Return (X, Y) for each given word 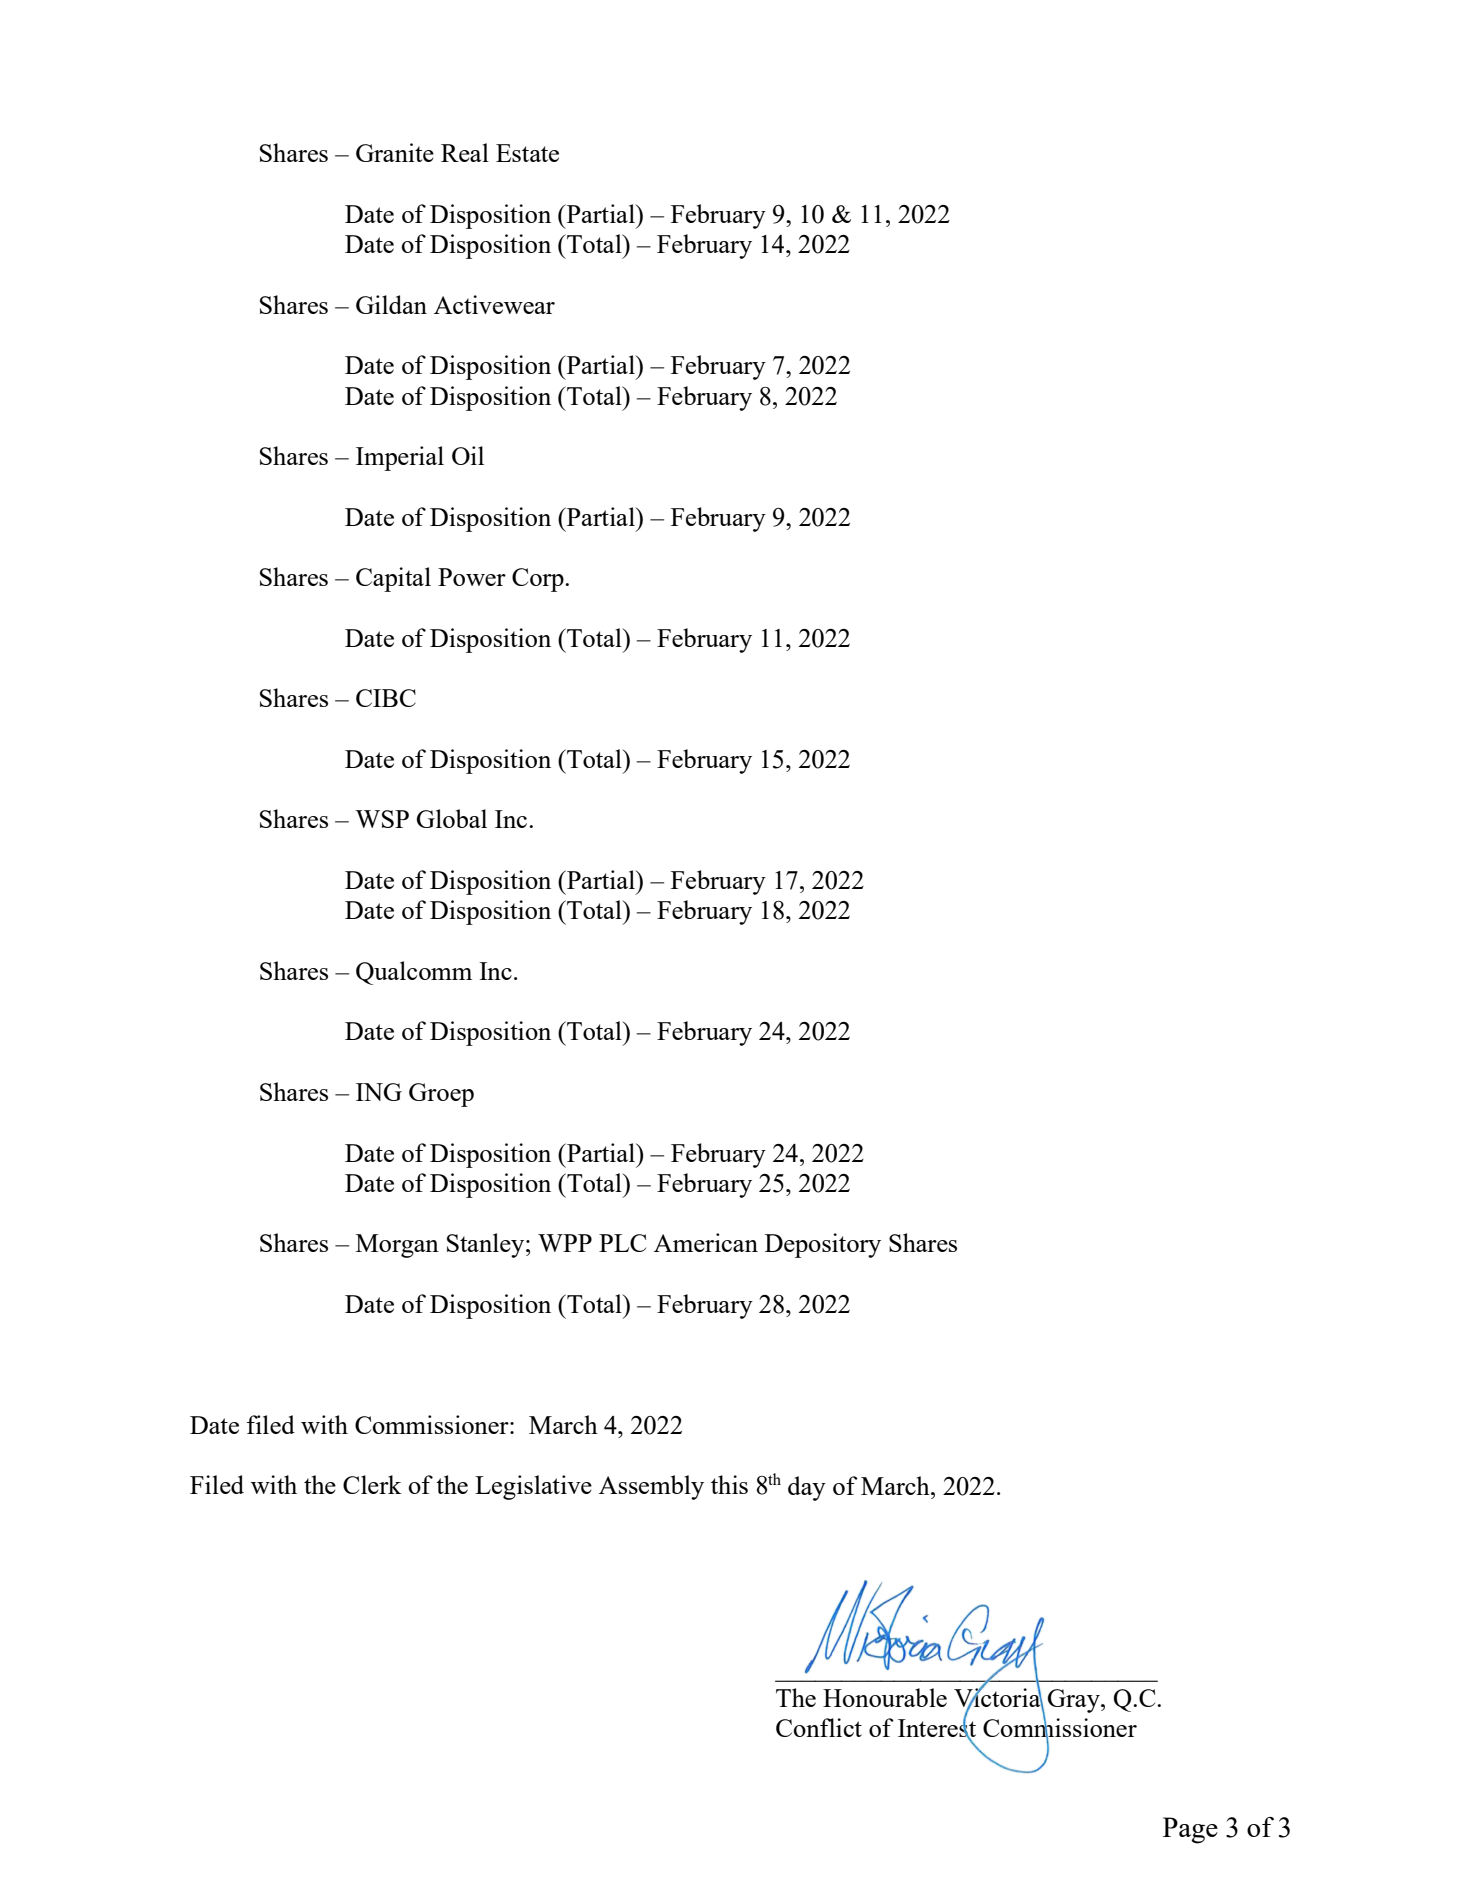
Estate (527, 153)
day (807, 1488)
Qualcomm (414, 973)
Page (1190, 1830)
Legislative (533, 1487)
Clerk (372, 1484)
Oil (468, 455)
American (706, 1242)
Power (472, 577)
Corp (539, 580)
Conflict (819, 1727)
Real (465, 152)
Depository (823, 1245)
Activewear (494, 304)
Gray (1075, 1701)
